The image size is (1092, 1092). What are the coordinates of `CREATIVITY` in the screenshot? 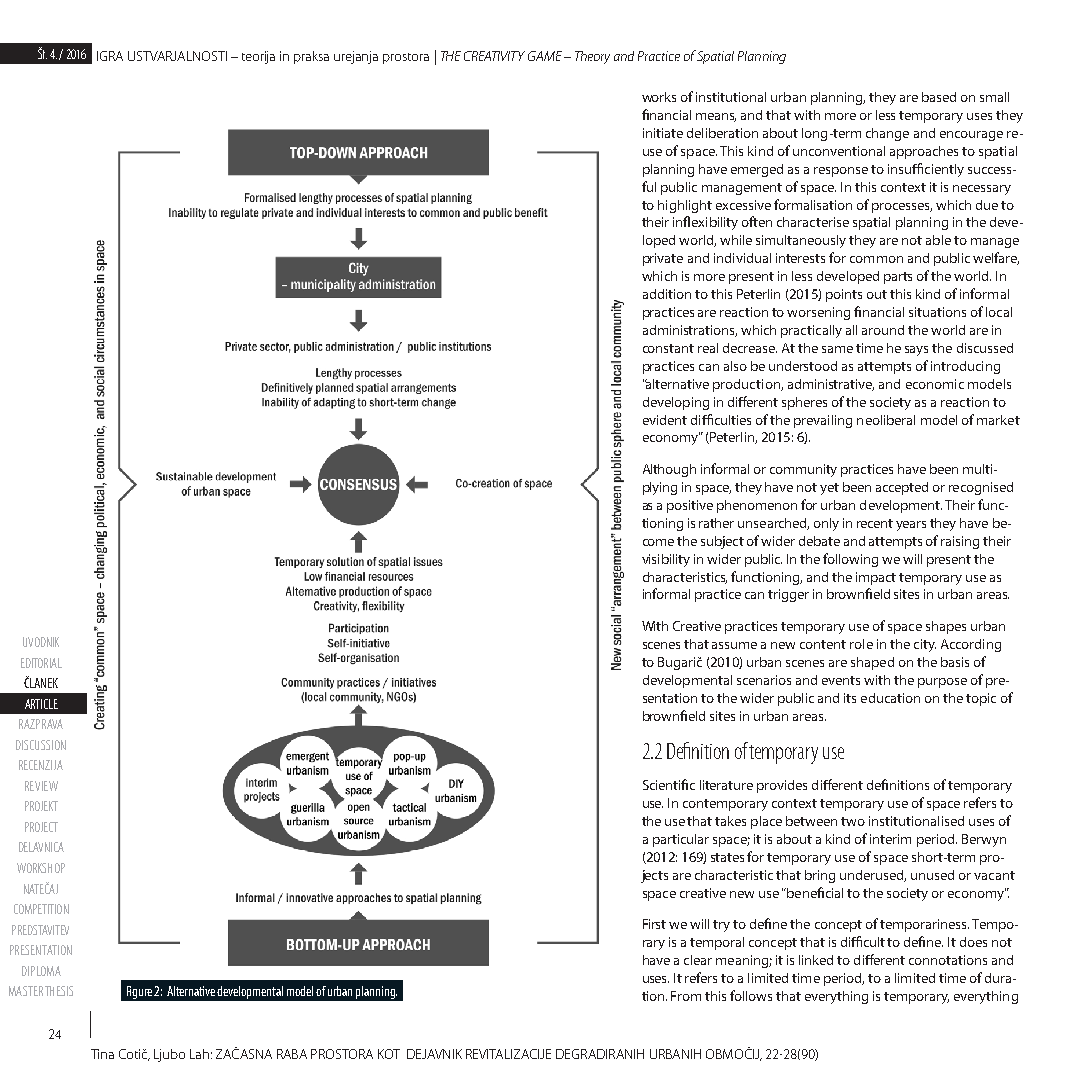 It's located at (494, 56).
